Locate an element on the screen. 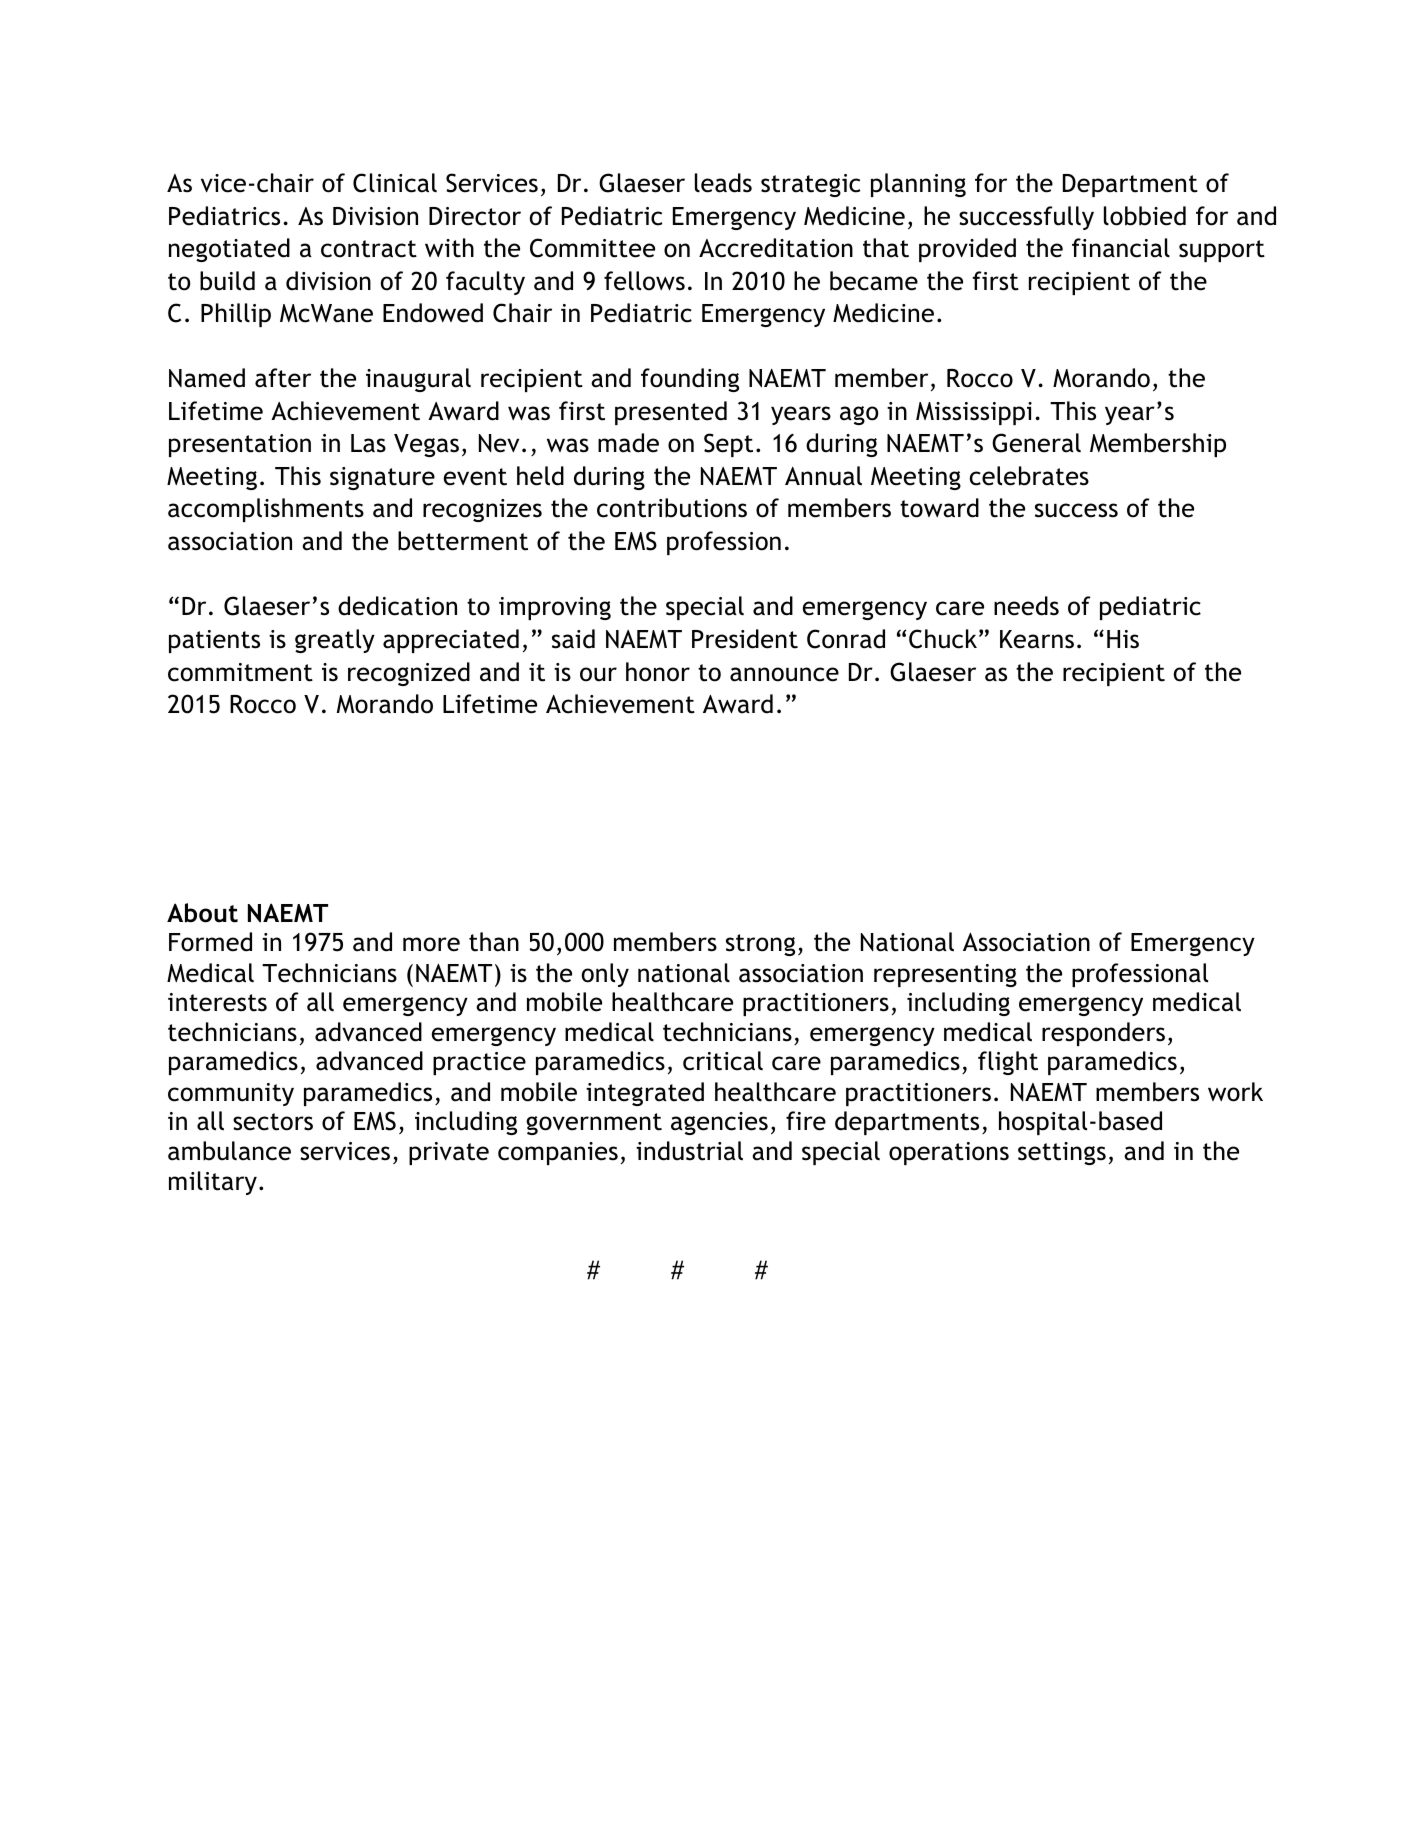 The image size is (1426, 1845). industrial is located at coordinates (689, 1151).
